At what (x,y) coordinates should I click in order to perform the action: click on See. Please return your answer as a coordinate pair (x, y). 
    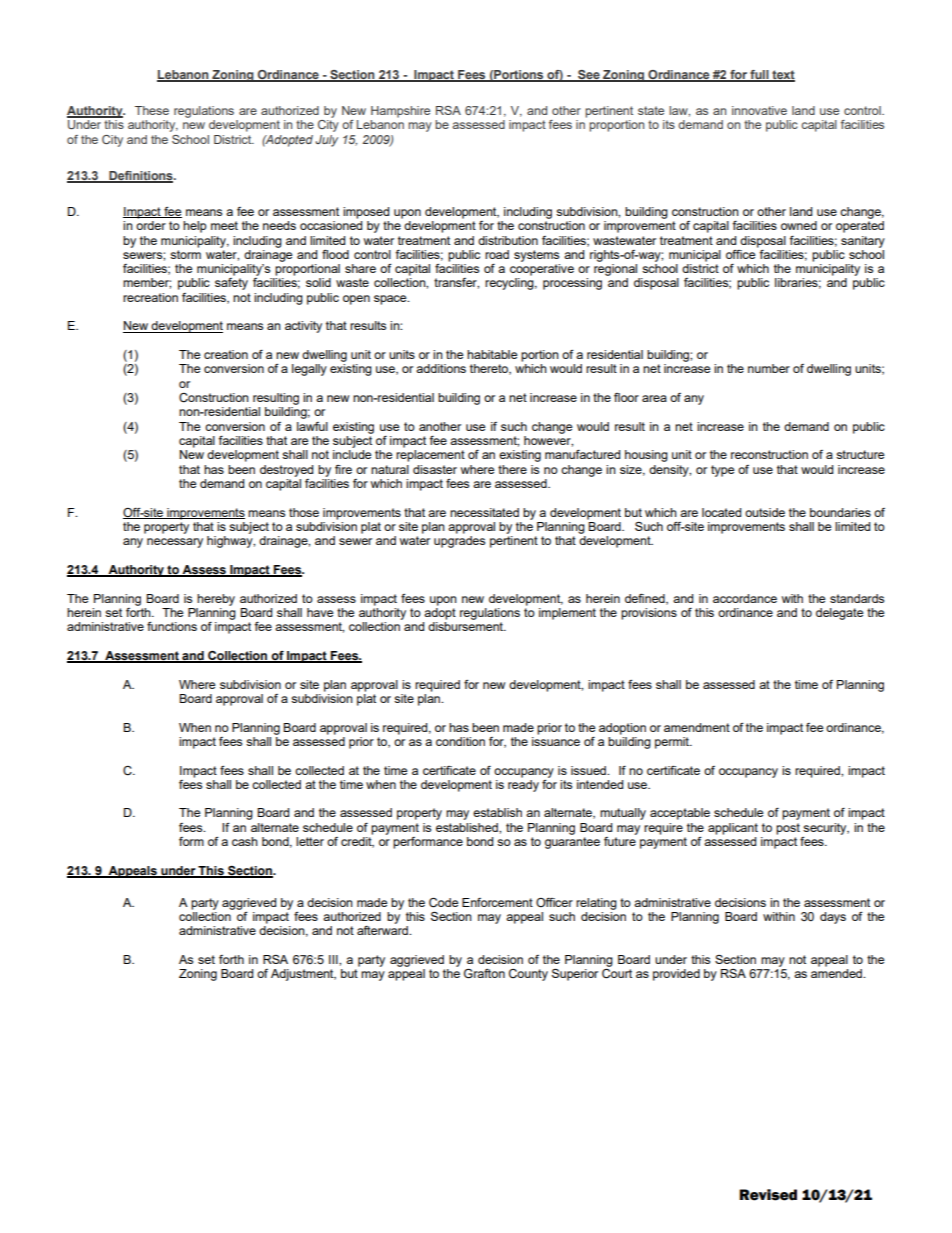
    Looking at the image, I should click on (589, 76).
